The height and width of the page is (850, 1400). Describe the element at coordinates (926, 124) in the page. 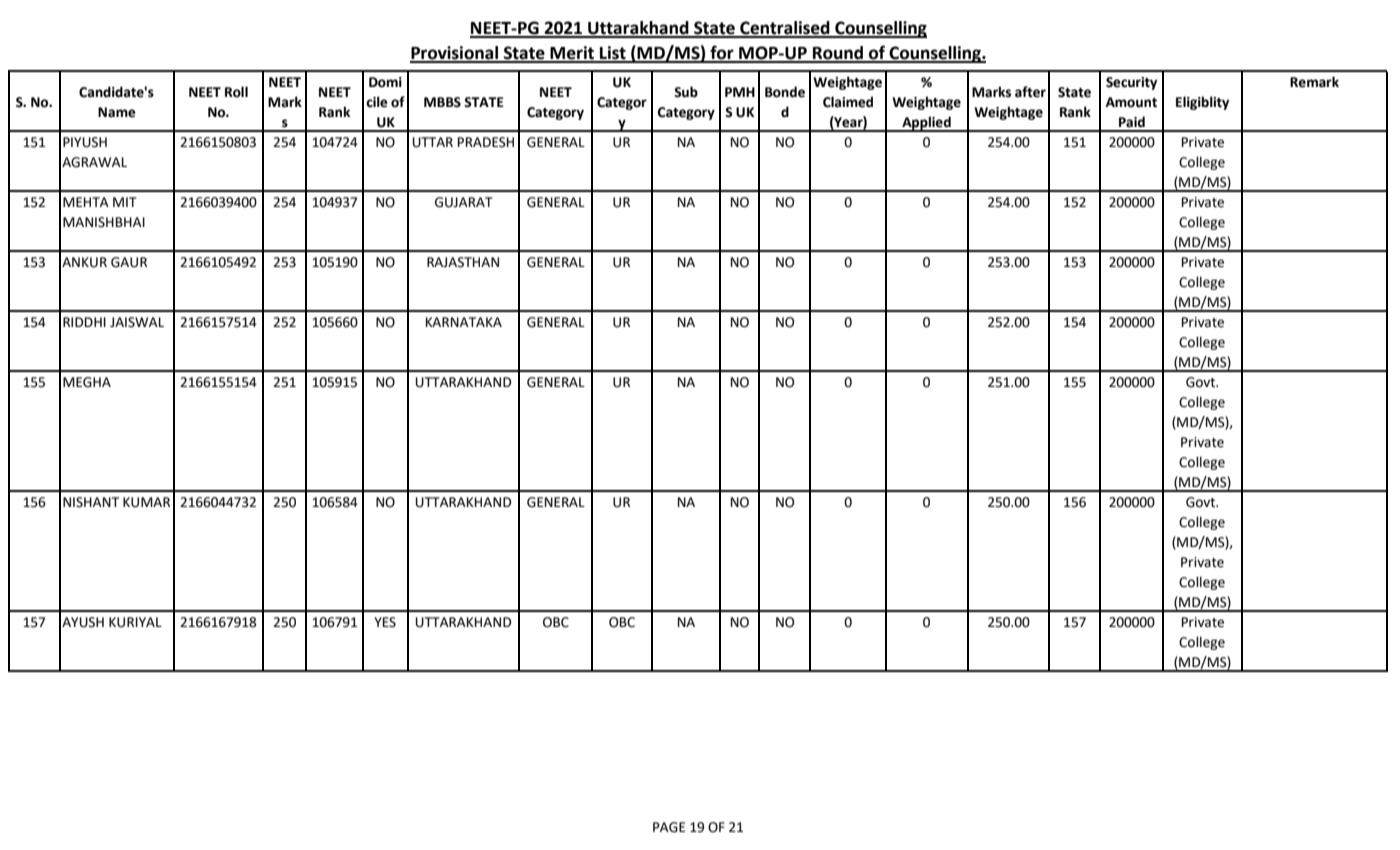

I see `Applied` at that location.
